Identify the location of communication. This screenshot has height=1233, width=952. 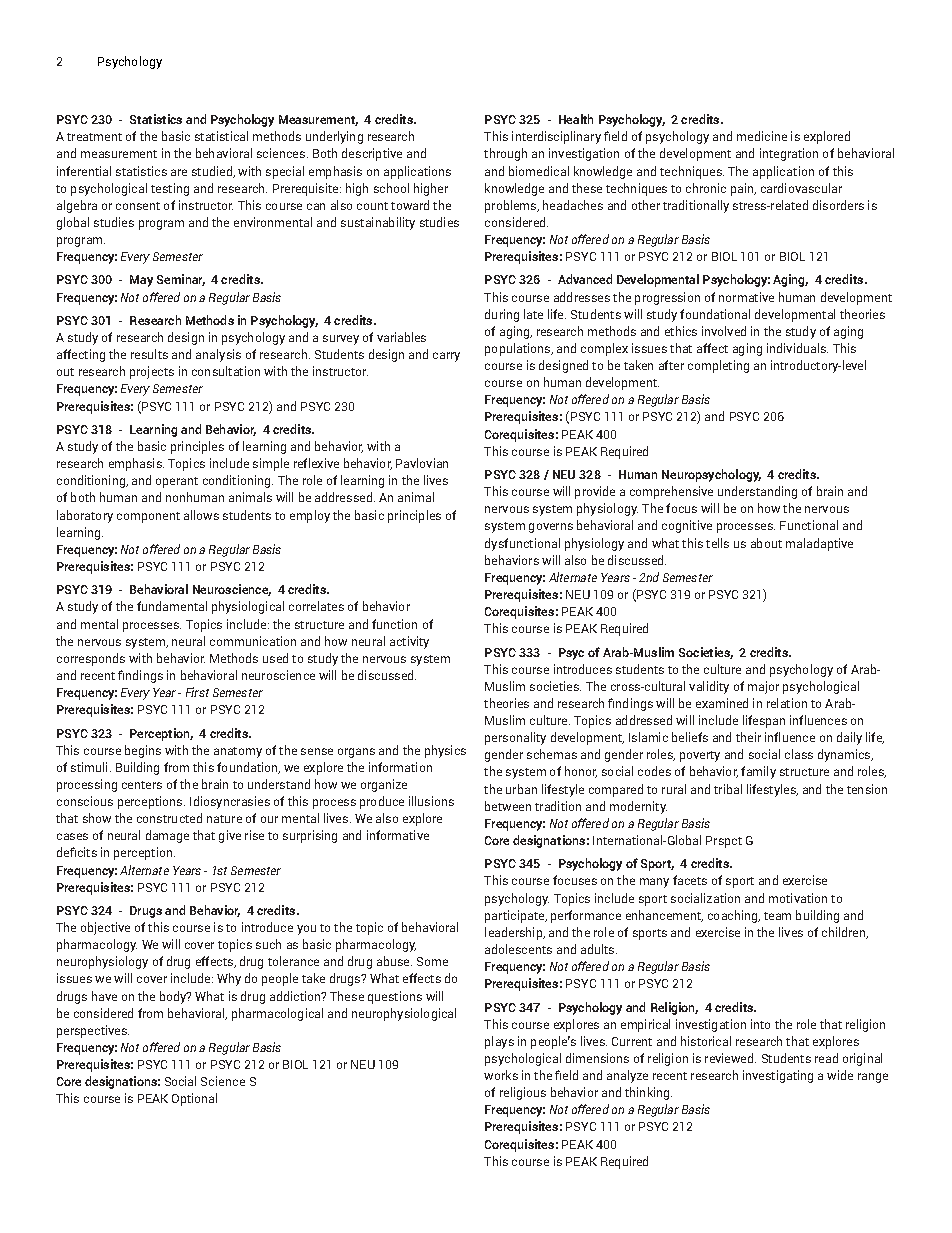
(253, 641).
